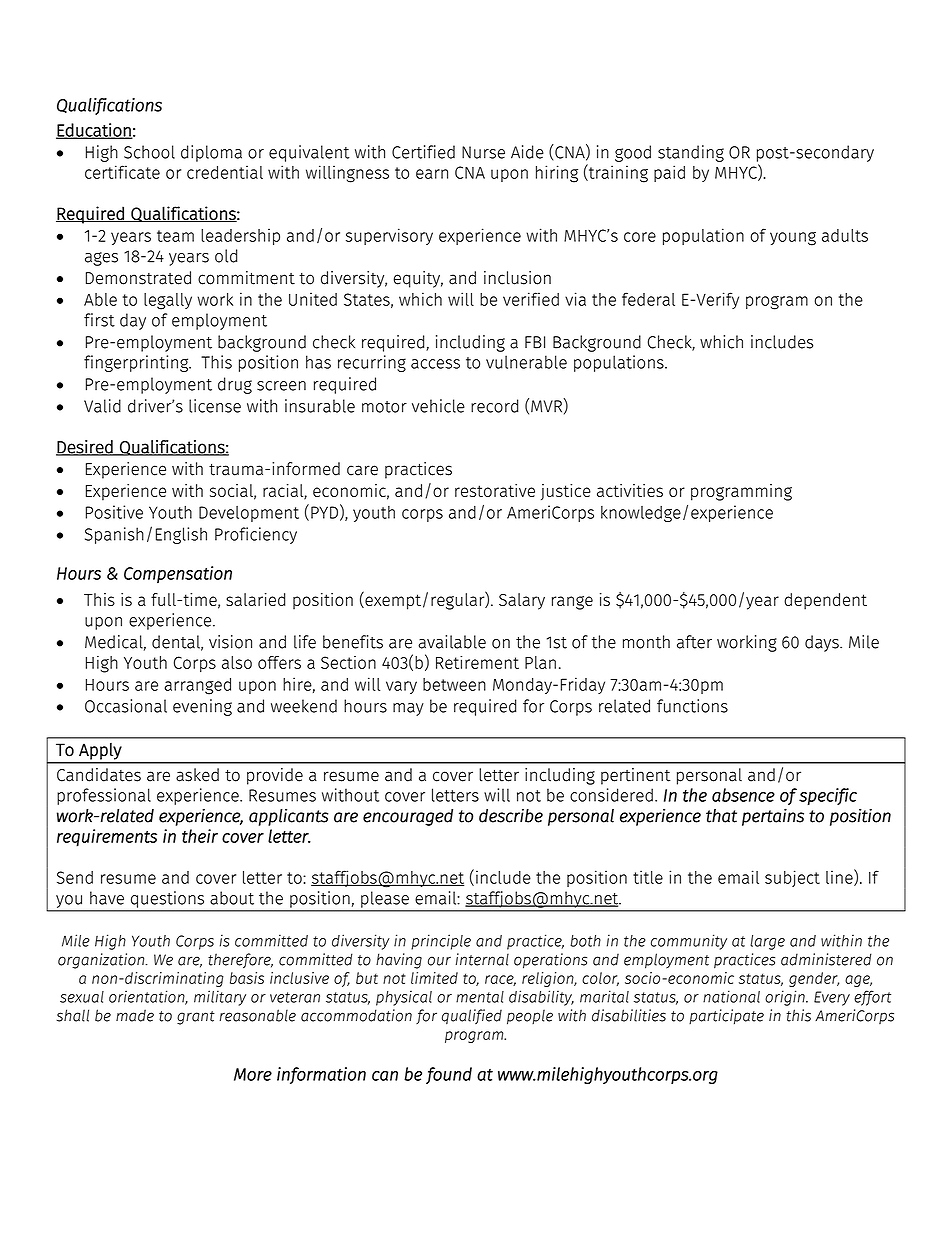 This screenshot has width=952, height=1233. Describe the element at coordinates (691, 153) in the screenshot. I see `standing` at that location.
